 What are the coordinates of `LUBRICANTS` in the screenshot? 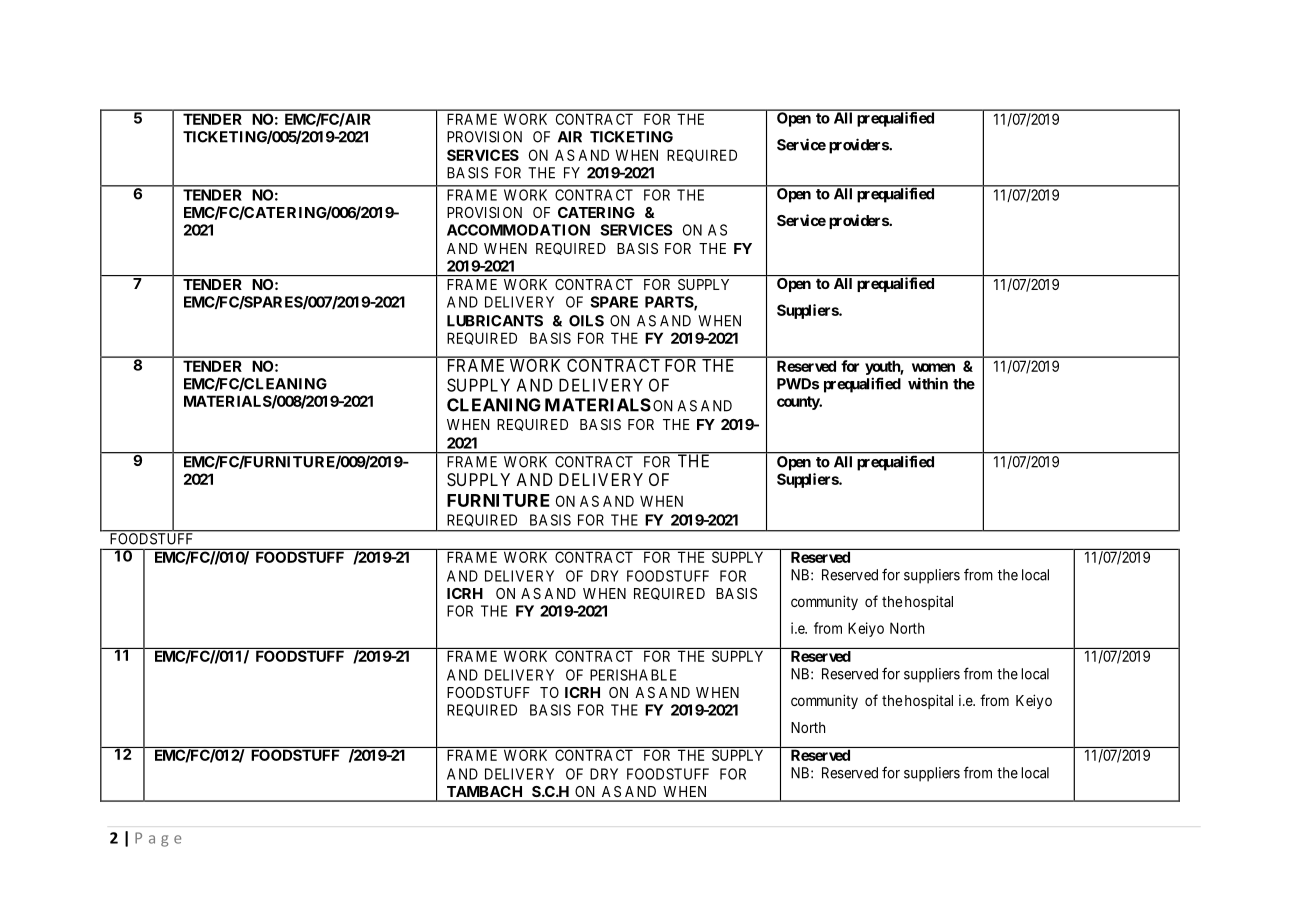 It's located at (495, 321).
